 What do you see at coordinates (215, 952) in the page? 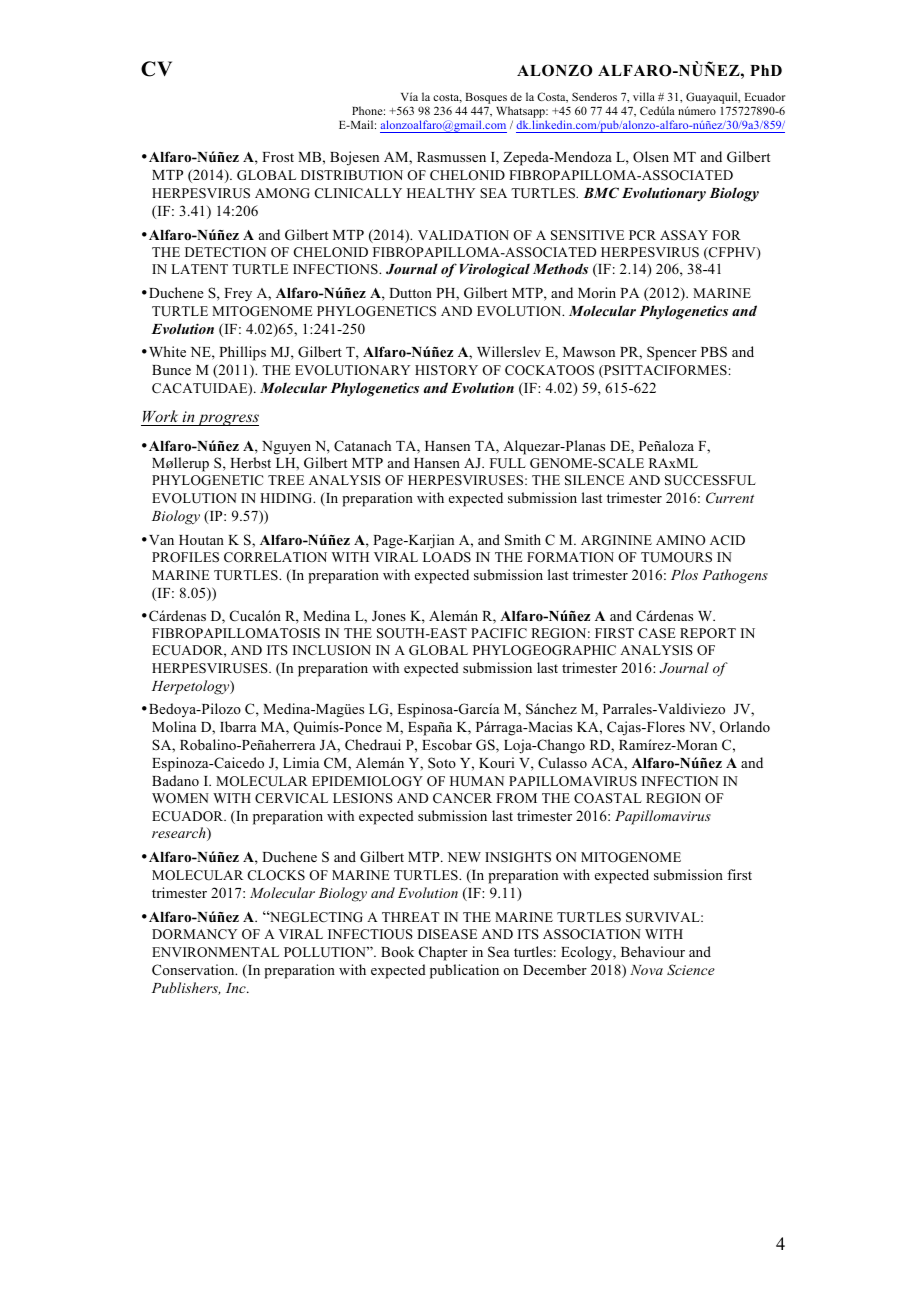
I see `ENVIRONMENTAL` at bounding box center [215, 952].
